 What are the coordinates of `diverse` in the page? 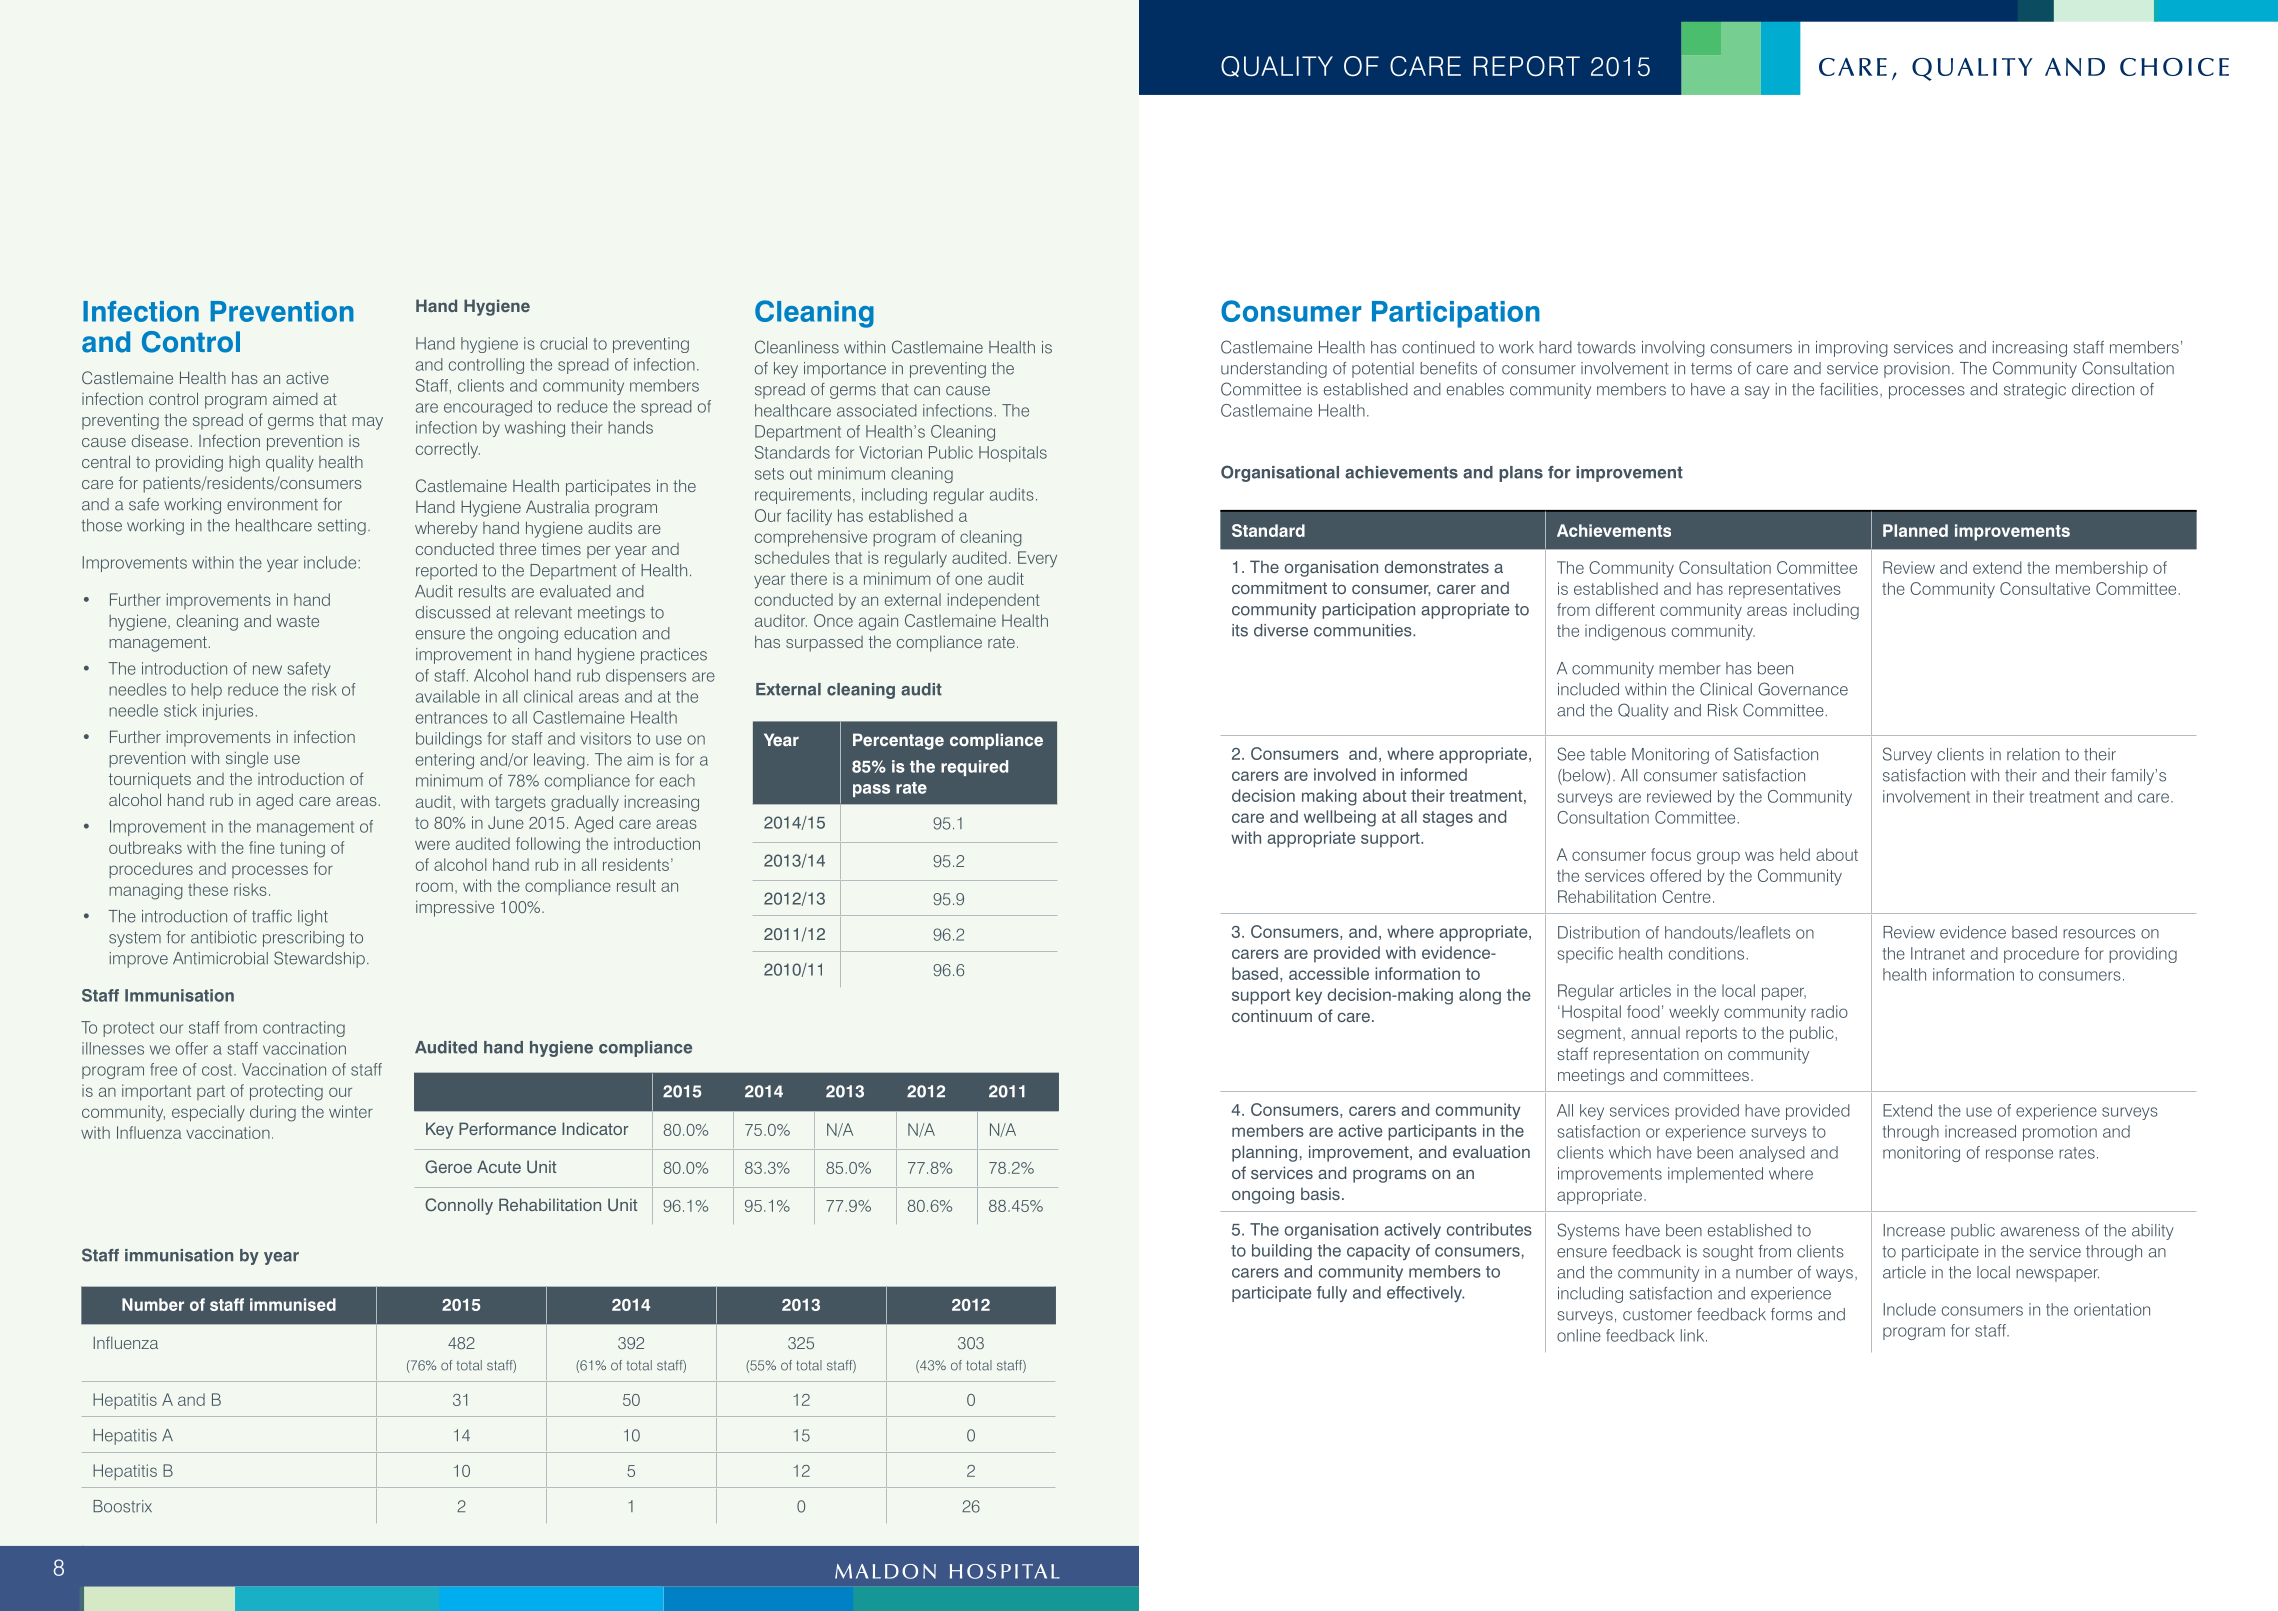 It's located at (1281, 630).
